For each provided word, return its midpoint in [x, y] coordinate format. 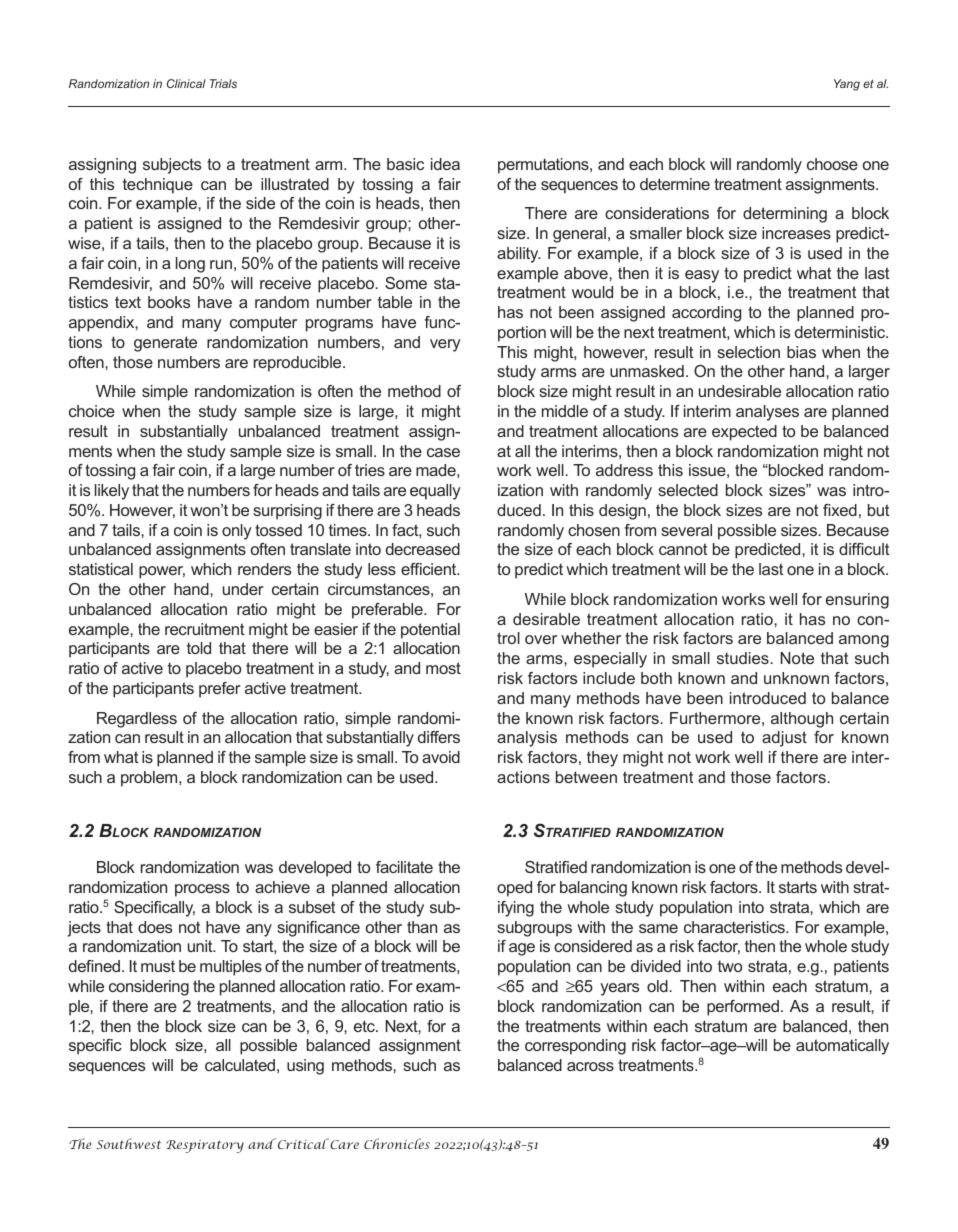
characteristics [735, 927]
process [202, 890]
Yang [847, 85]
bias [801, 352]
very [445, 345]
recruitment [204, 629]
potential [430, 631]
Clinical [186, 83]
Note [797, 658]
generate [165, 344]
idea [445, 164]
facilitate [404, 867]
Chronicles [397, 1143]
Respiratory [205, 1146]
